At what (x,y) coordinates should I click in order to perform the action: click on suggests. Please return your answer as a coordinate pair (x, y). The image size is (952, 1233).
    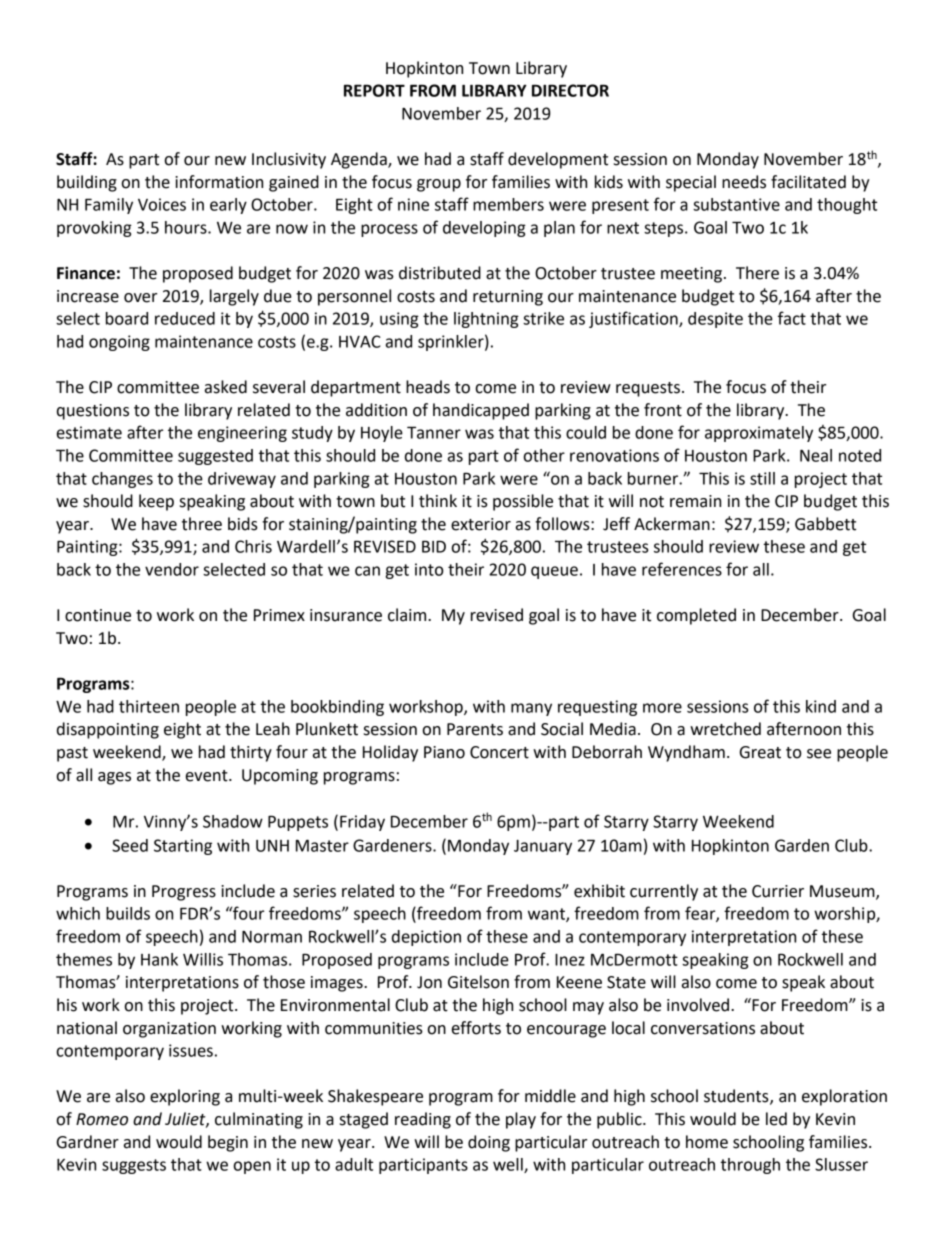
    Looking at the image, I should click on (134, 1166).
